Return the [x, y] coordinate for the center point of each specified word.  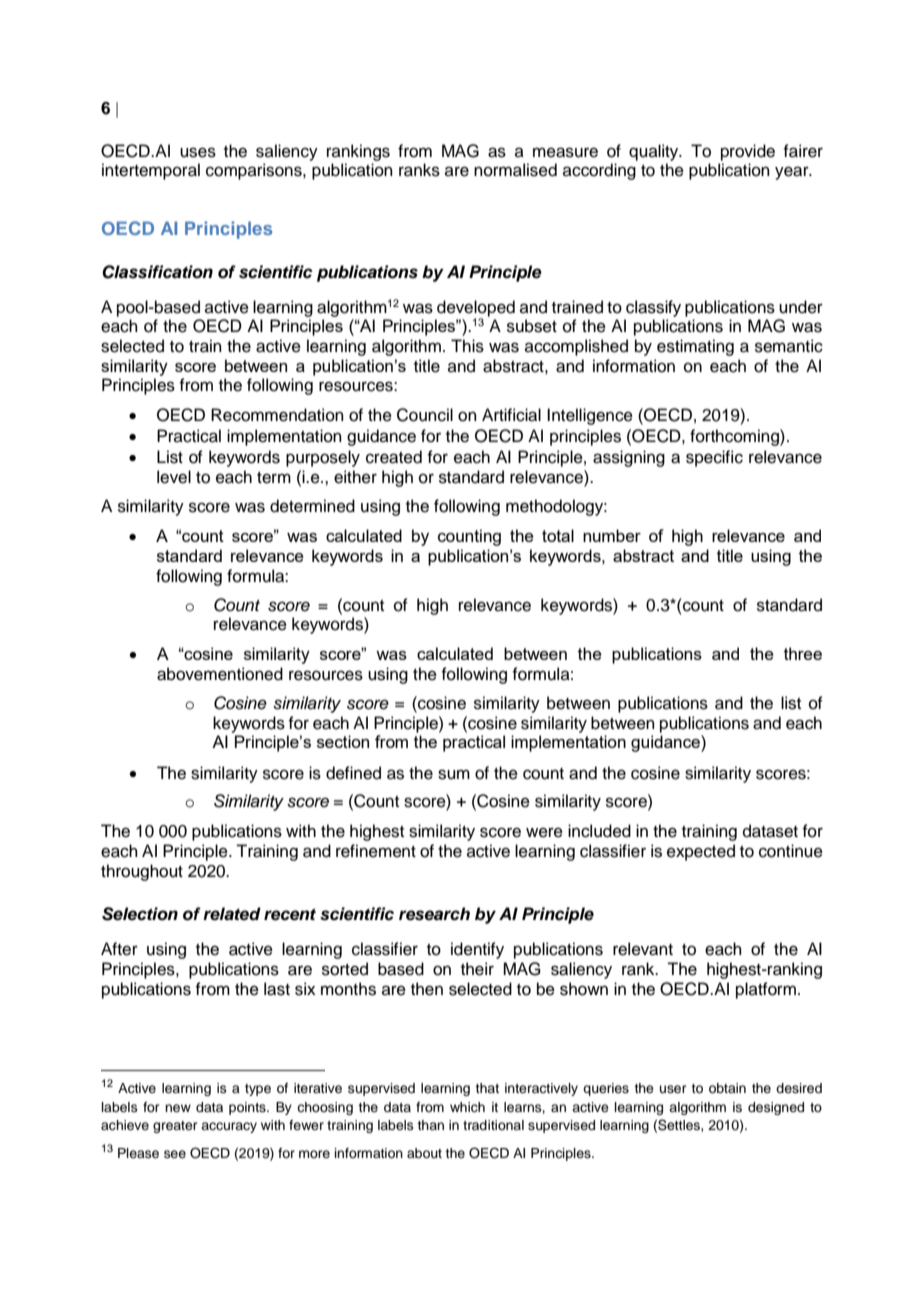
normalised [515, 170]
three [803, 653]
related [232, 914]
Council [425, 415]
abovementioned [220, 674]
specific [714, 458]
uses [198, 152]
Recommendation [277, 415]
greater [175, 1127]
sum [454, 774]
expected [701, 852]
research [434, 914]
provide [748, 152]
